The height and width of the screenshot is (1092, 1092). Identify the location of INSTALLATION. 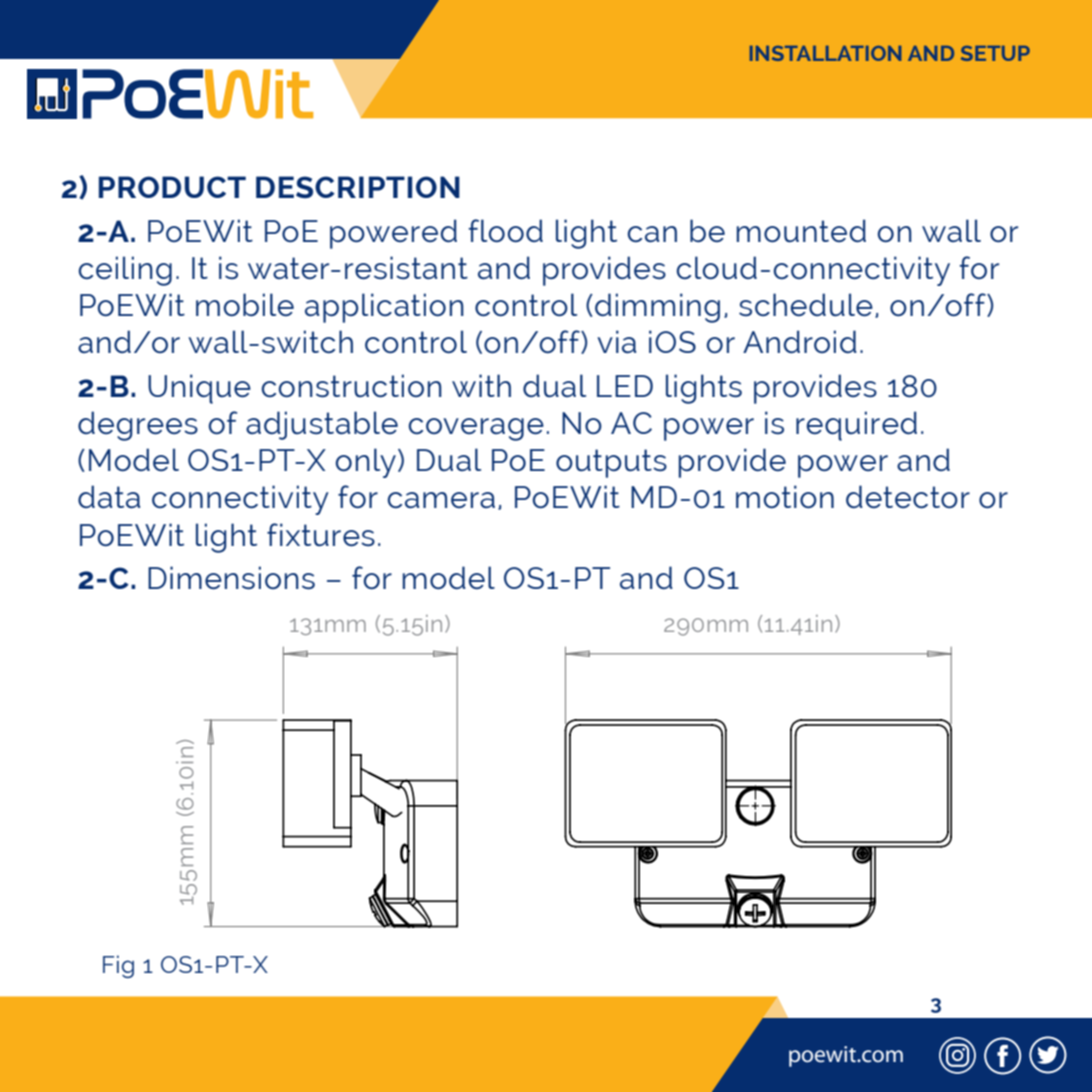
(825, 53).
